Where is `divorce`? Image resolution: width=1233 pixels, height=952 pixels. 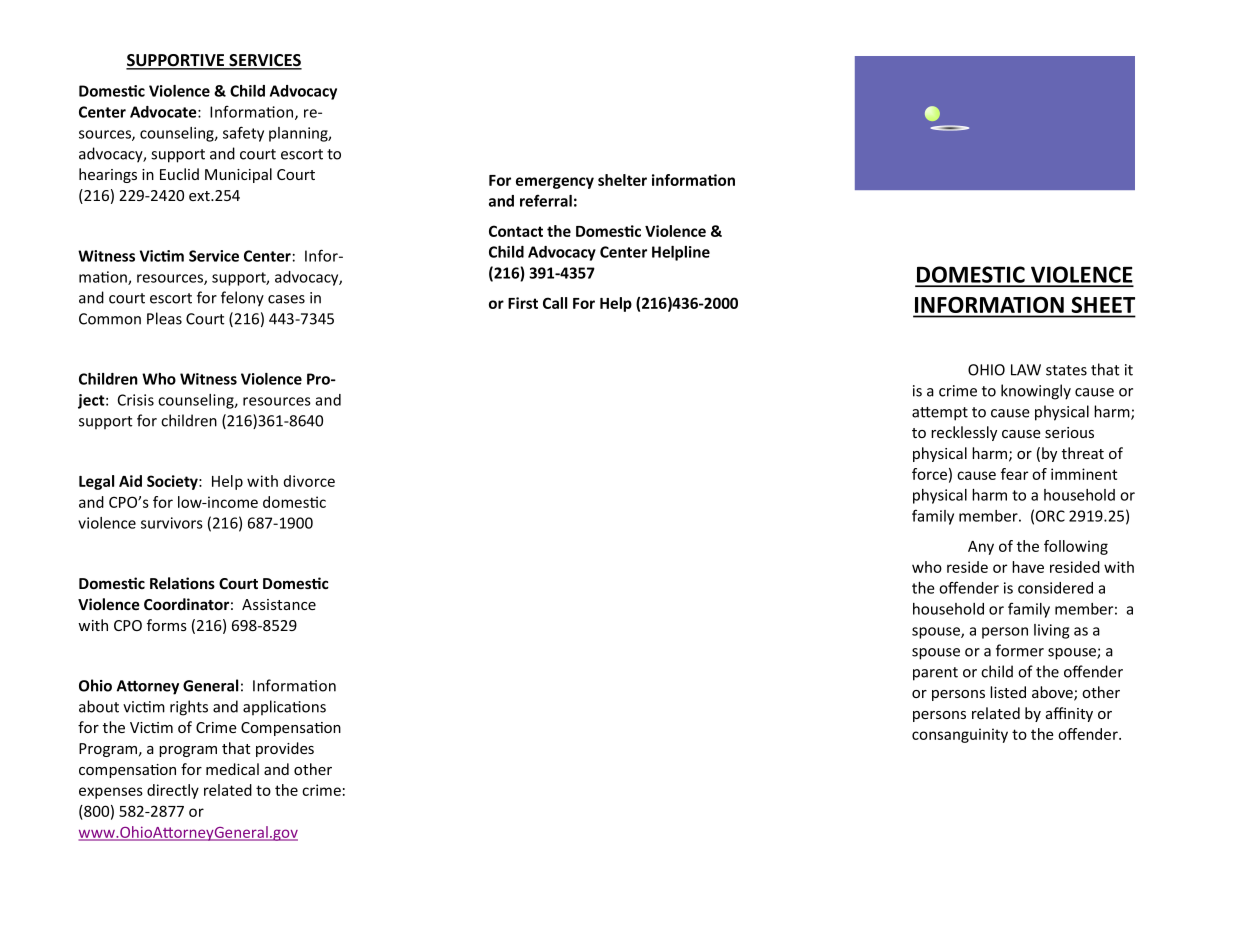
divorce is located at coordinates (309, 481).
